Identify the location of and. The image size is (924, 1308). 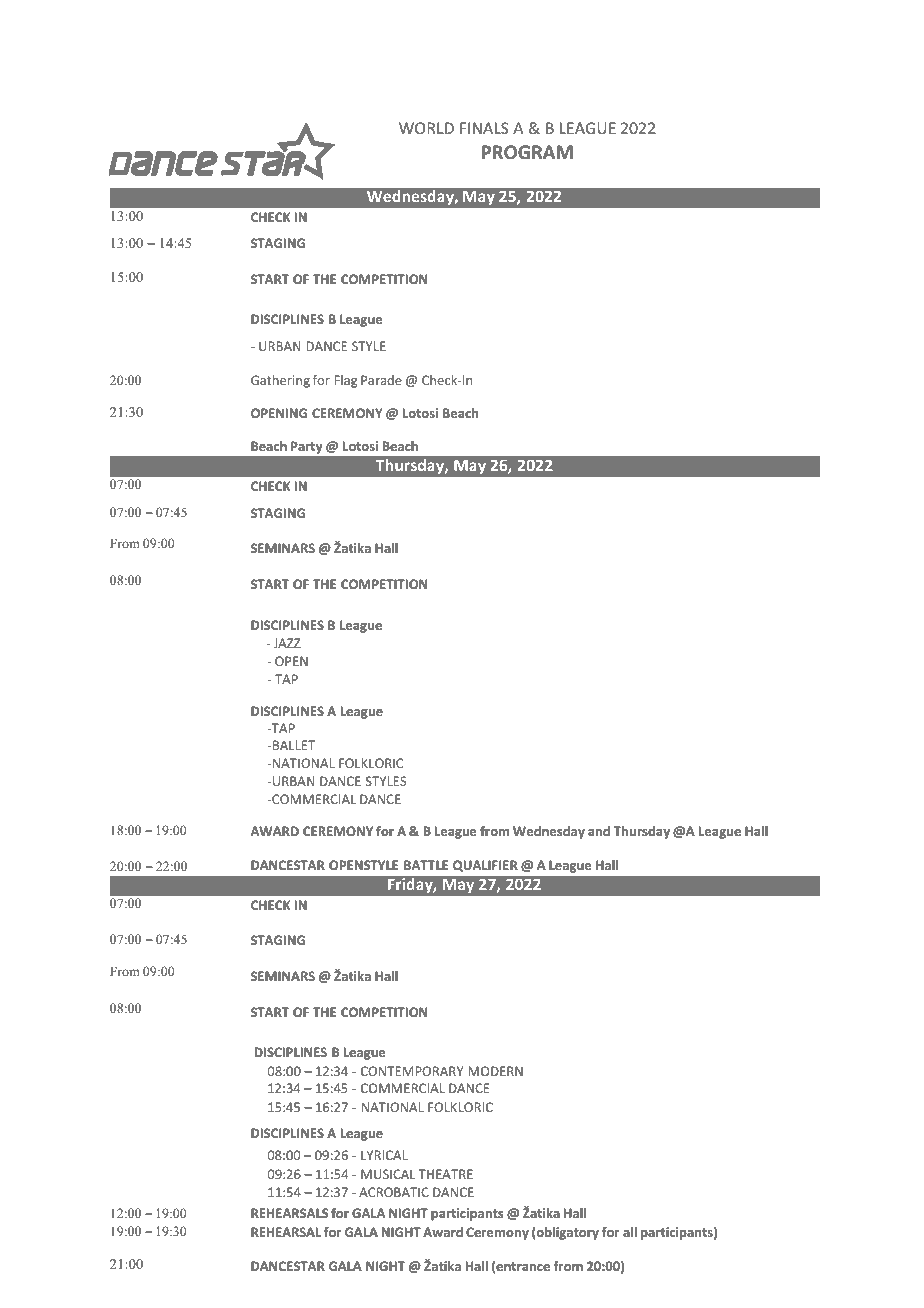
(599, 831).
